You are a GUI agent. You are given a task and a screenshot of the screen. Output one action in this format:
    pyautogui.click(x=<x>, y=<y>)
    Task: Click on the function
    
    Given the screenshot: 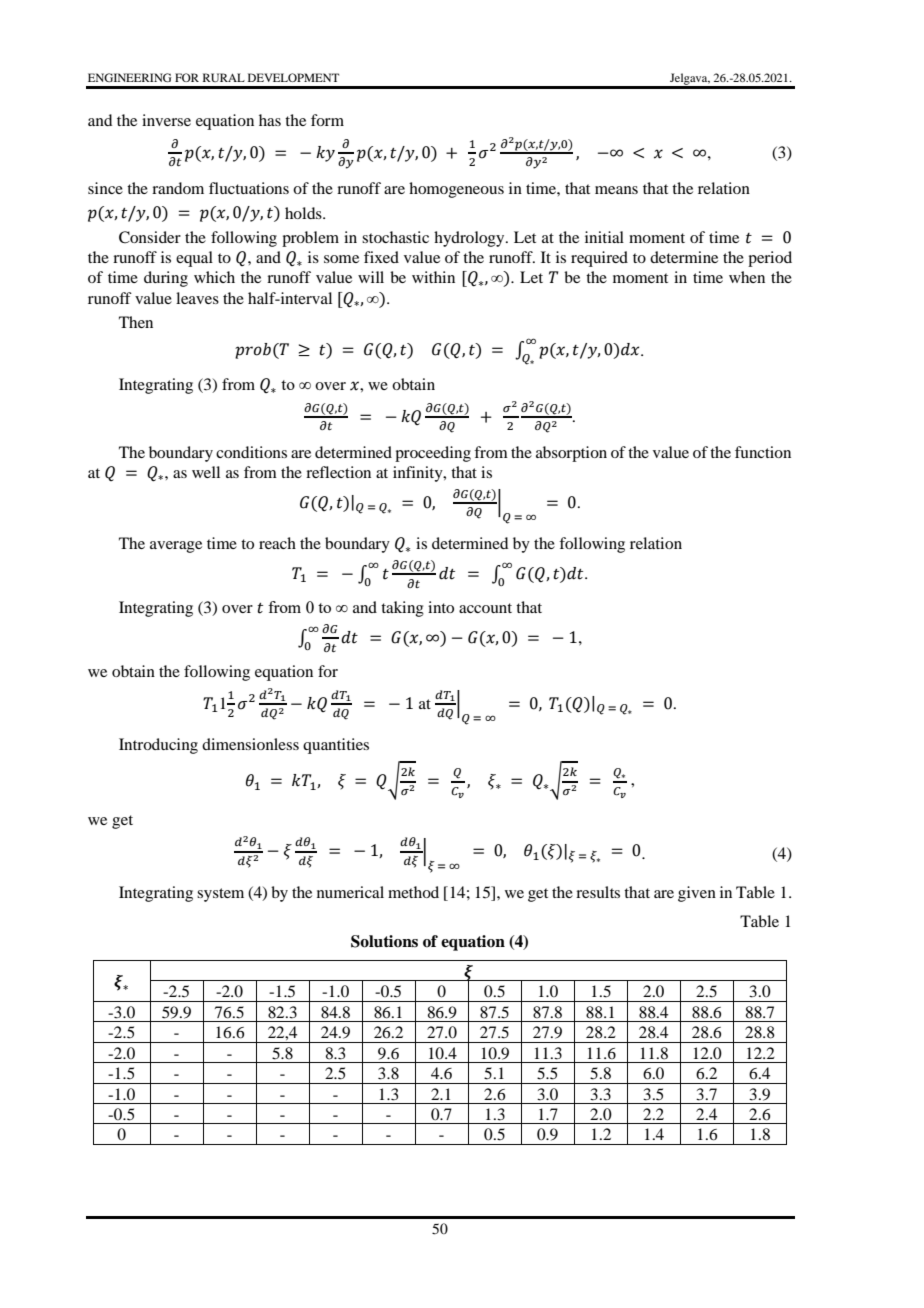 What is the action you would take?
    pyautogui.click(x=763, y=452)
